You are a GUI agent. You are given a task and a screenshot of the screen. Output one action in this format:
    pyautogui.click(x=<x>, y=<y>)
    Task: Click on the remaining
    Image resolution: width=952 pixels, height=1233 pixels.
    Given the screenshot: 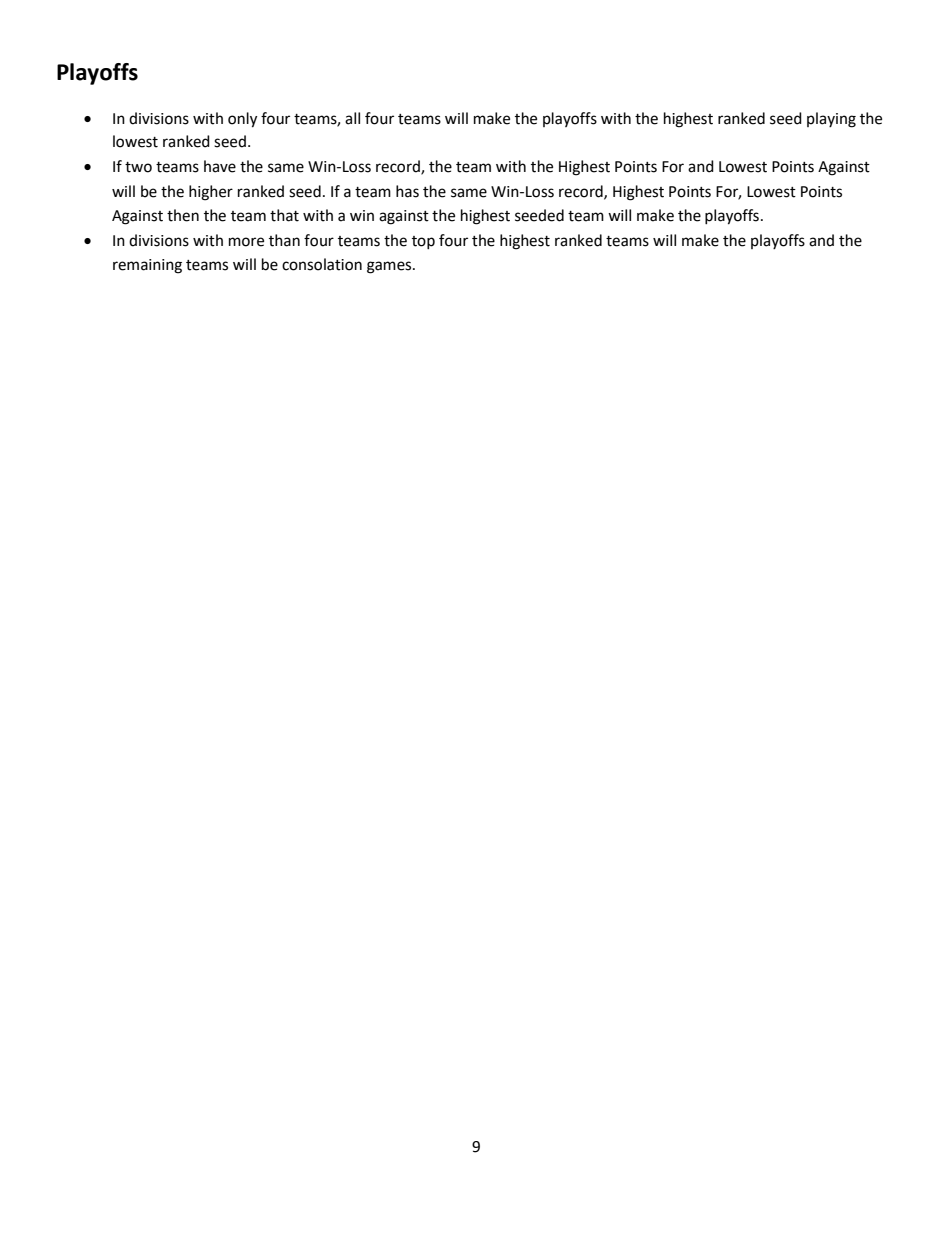 What is the action you would take?
    pyautogui.click(x=147, y=266)
